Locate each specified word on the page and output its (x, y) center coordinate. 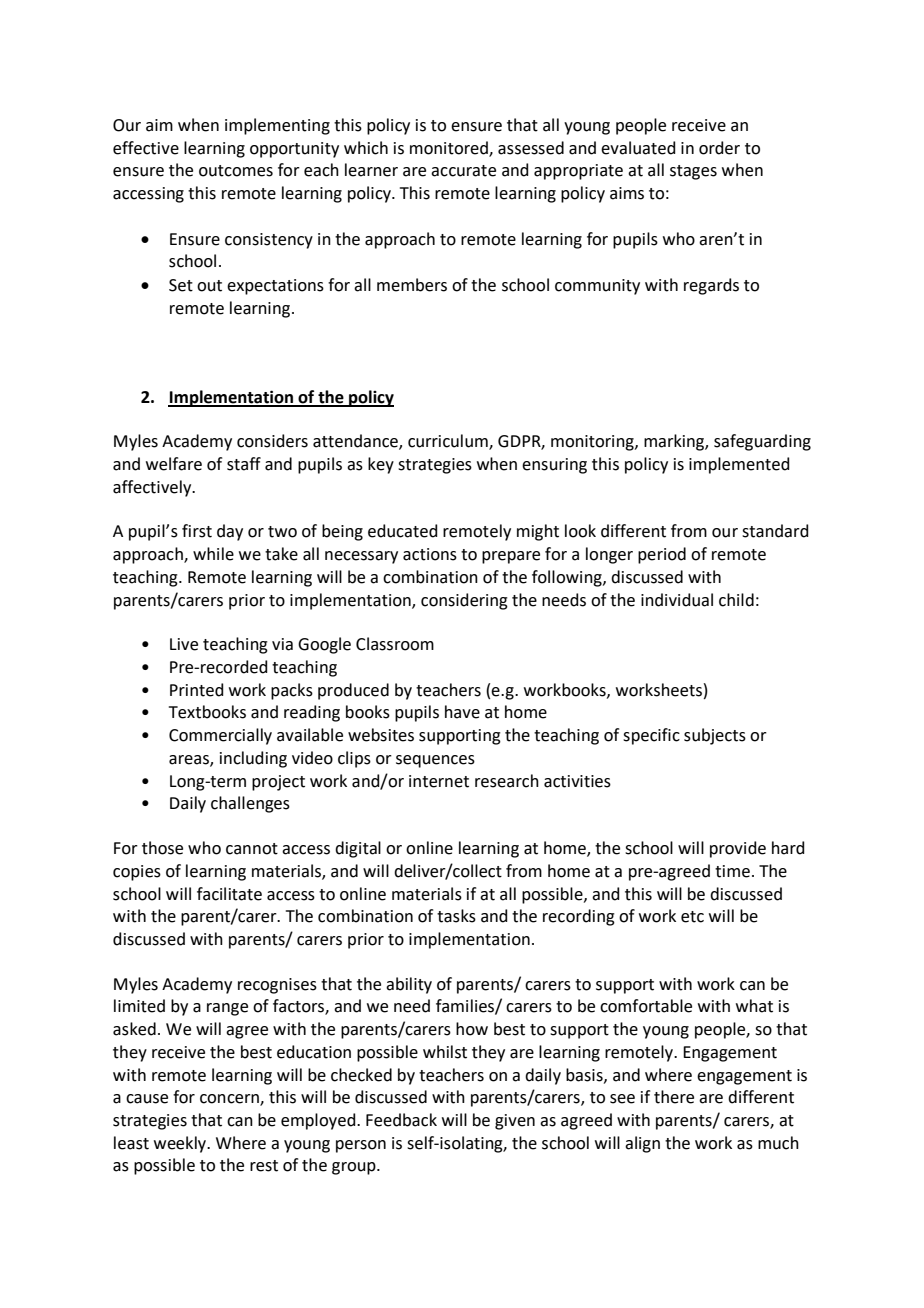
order (719, 148)
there (674, 1097)
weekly (181, 1144)
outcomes (236, 171)
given (515, 1122)
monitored (450, 148)
